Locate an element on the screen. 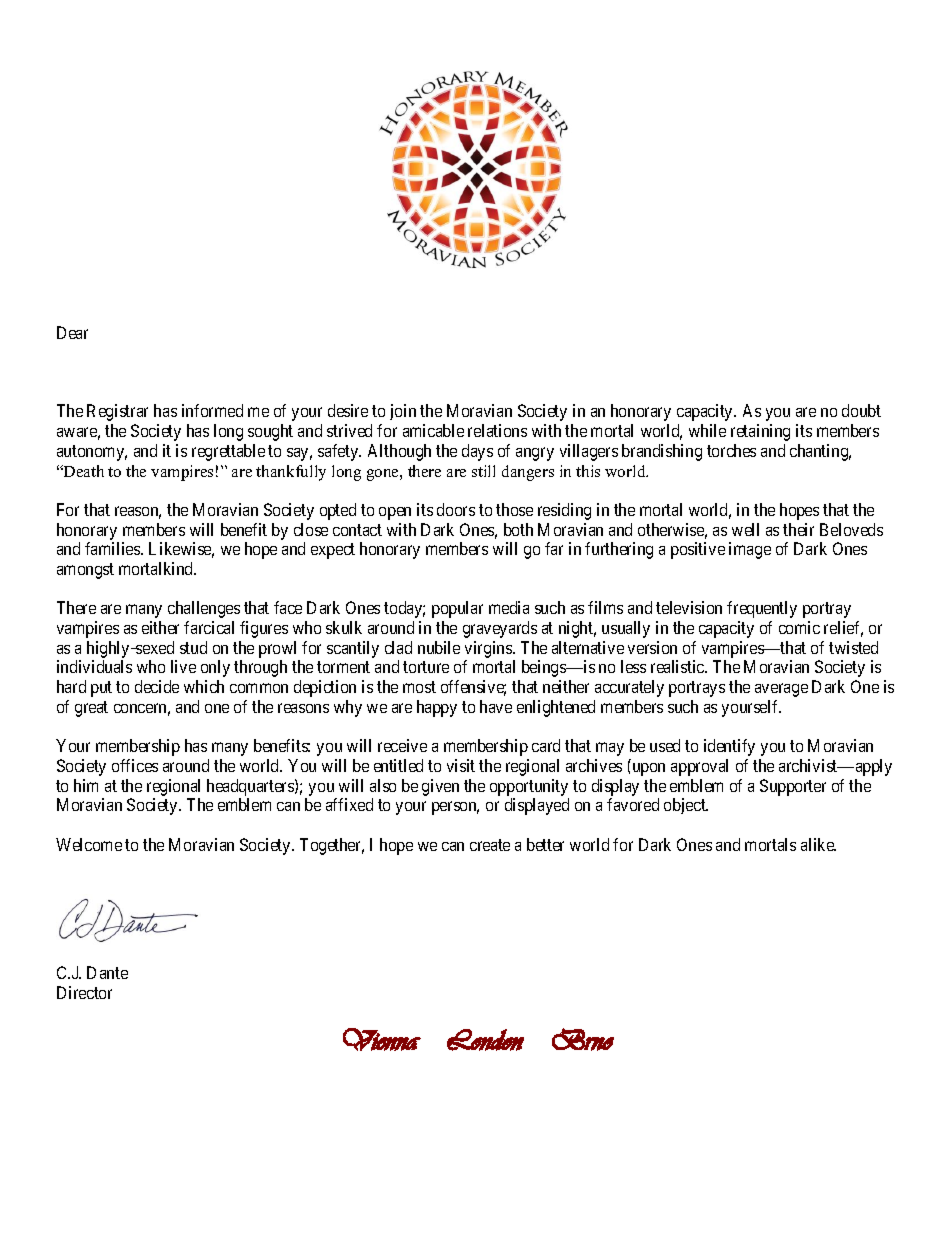 The height and width of the screenshot is (1233, 952). offices is located at coordinates (135, 765).
